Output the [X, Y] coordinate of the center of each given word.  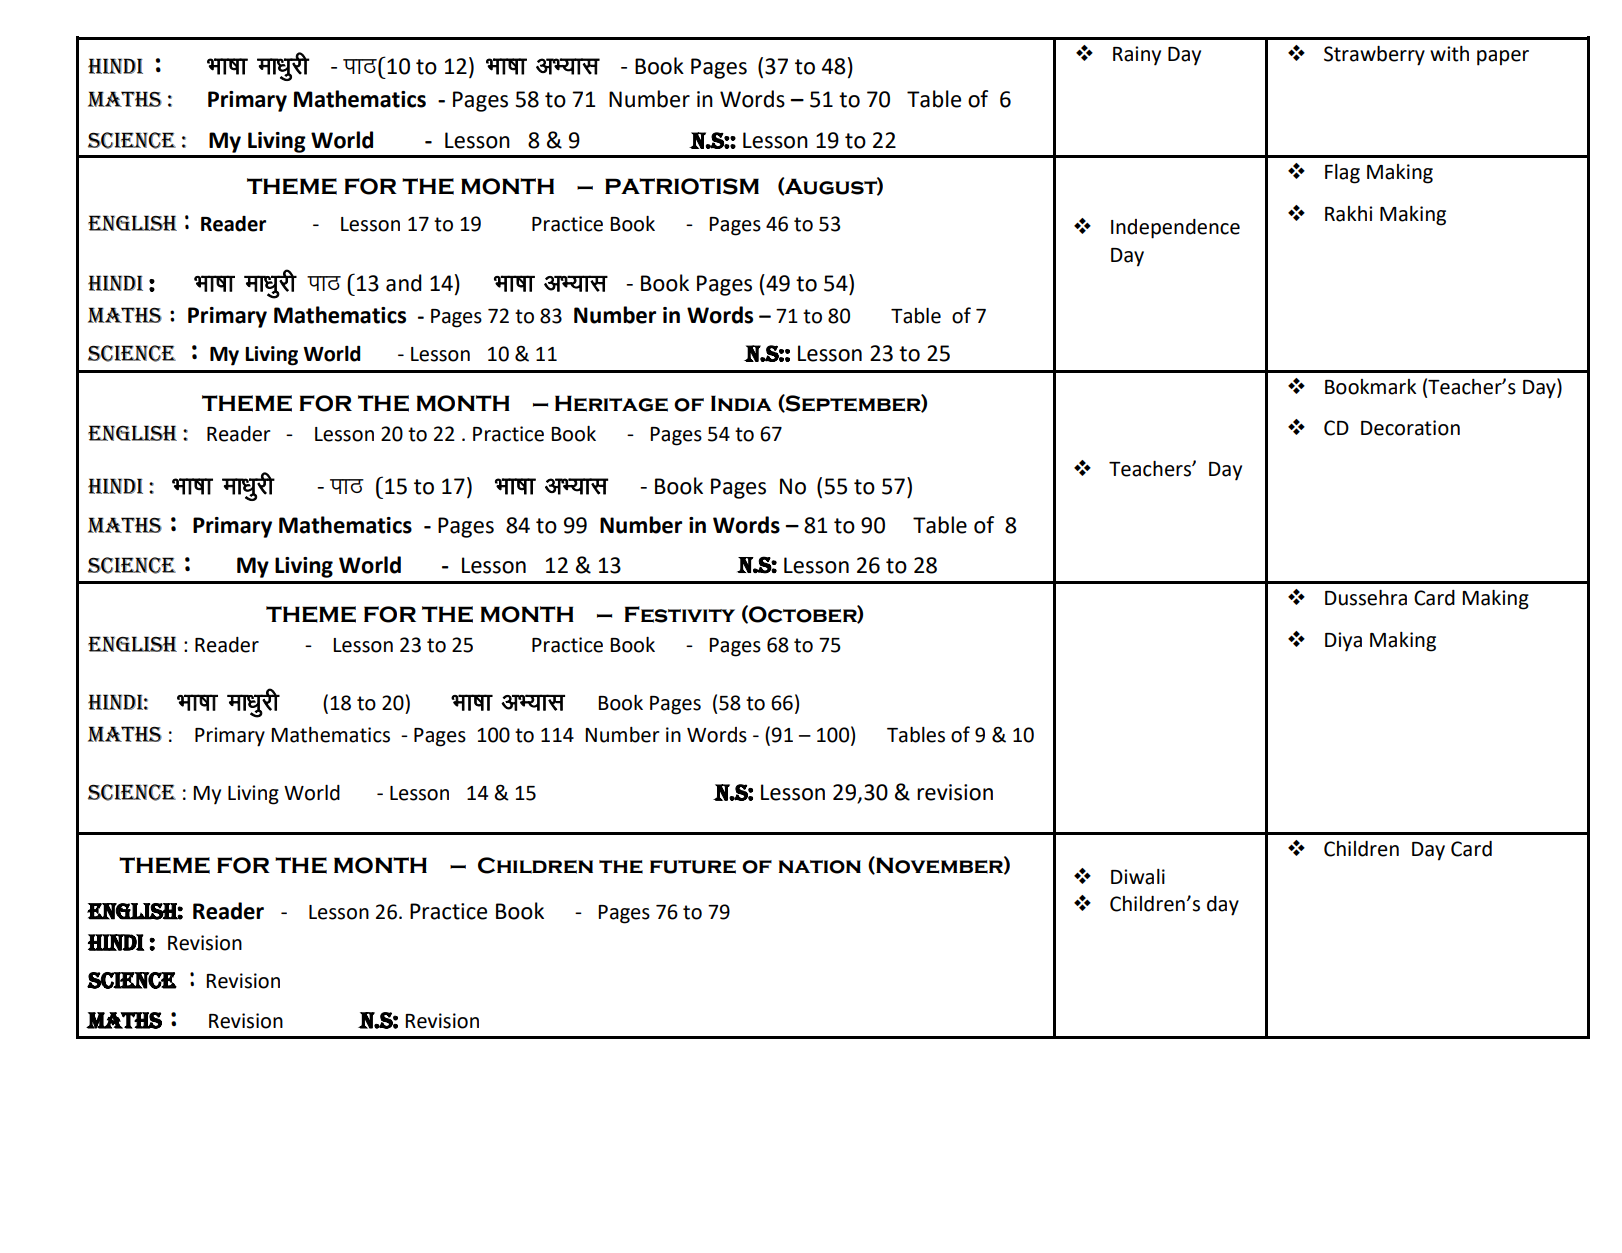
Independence [1175, 229]
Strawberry [1374, 56]
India [741, 403]
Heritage [611, 403]
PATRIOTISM [682, 186]
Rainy [1137, 56]
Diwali [1138, 877]
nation [820, 867]
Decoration [1410, 428]
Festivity [680, 614]
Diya [1343, 642]
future [693, 867]
